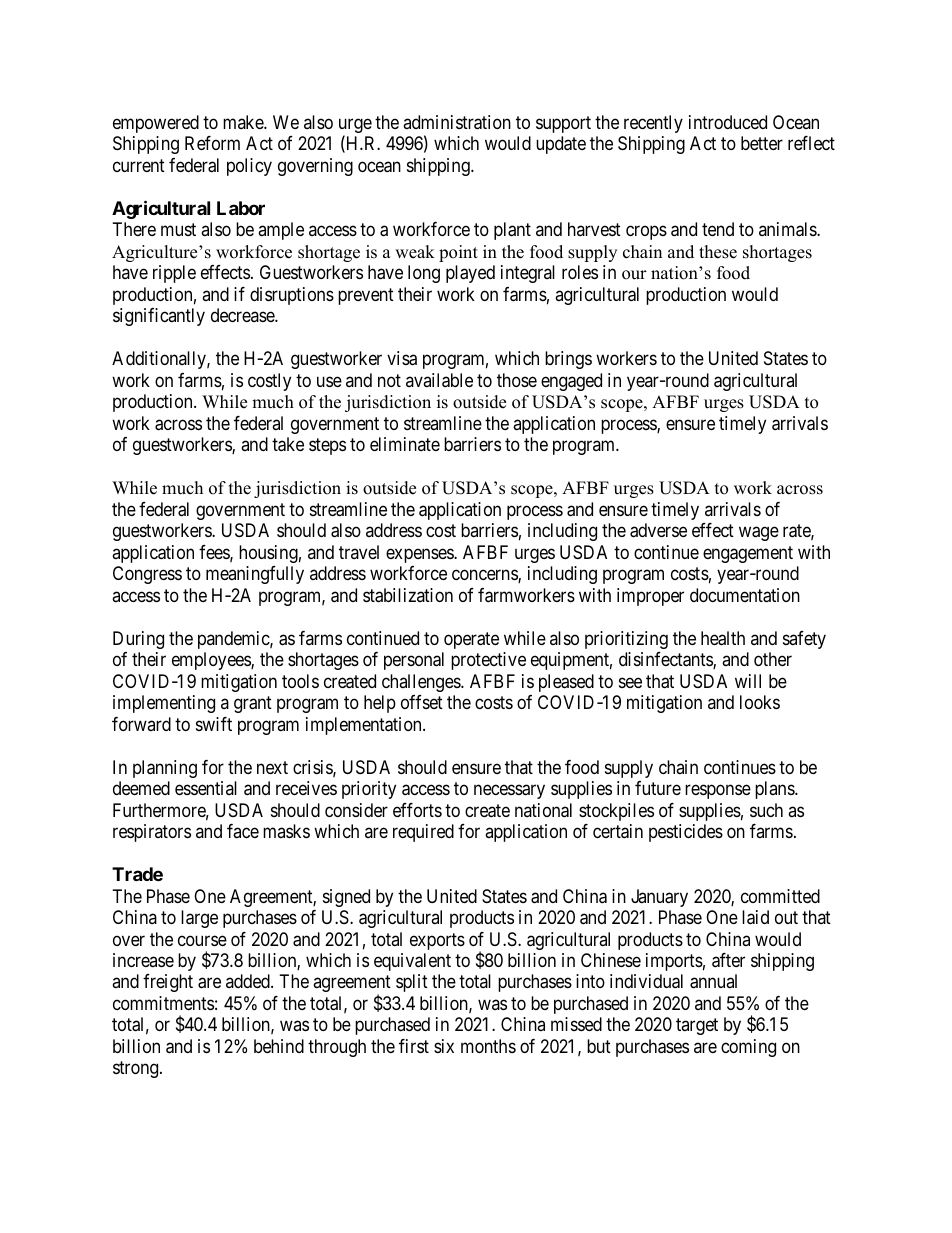  Describe the element at coordinates (405, 444) in the screenshot. I see `eliminate` at that location.
